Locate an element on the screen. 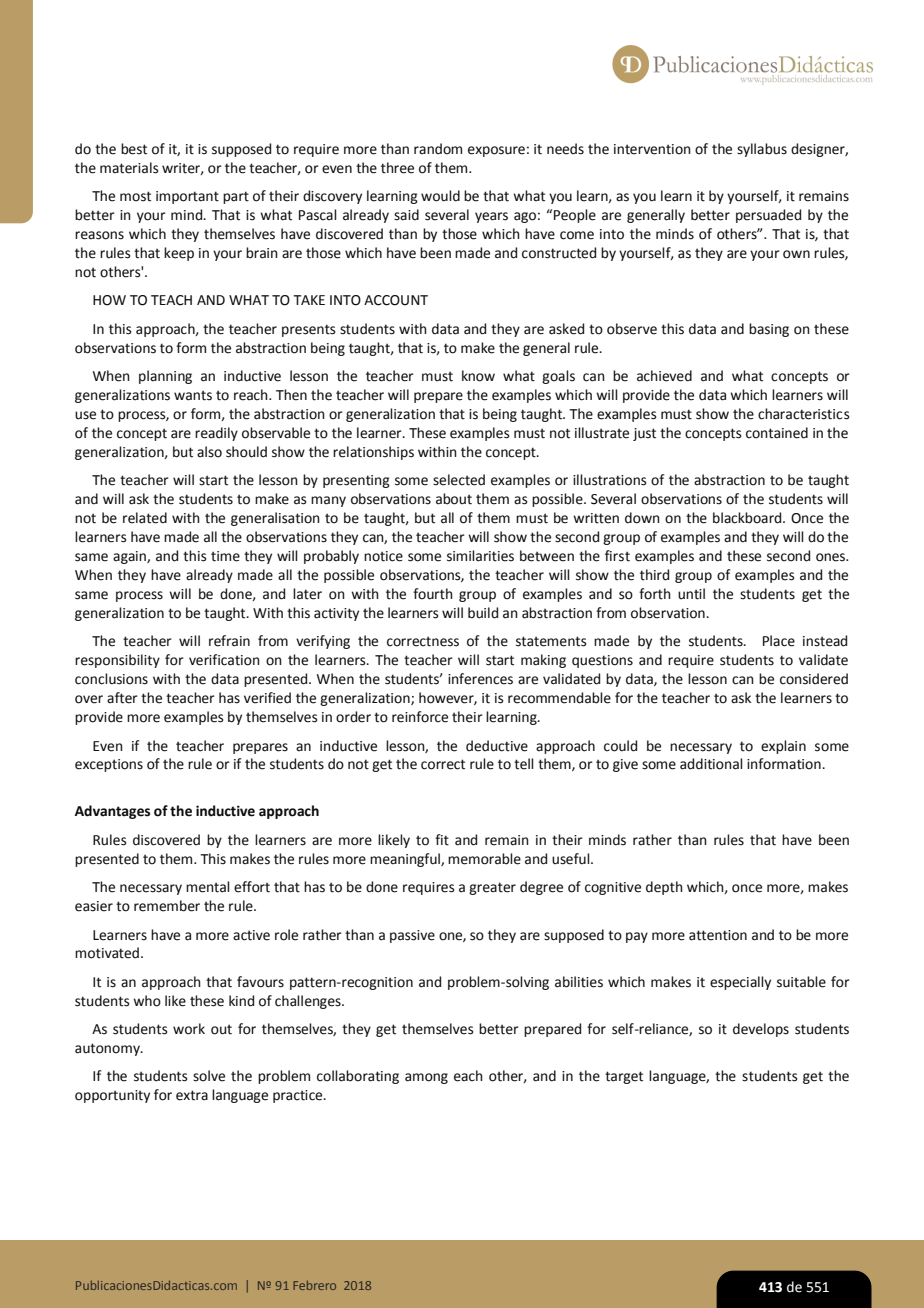 This screenshot has width=924, height=1308. Febrero is located at coordinates (314, 1285).
